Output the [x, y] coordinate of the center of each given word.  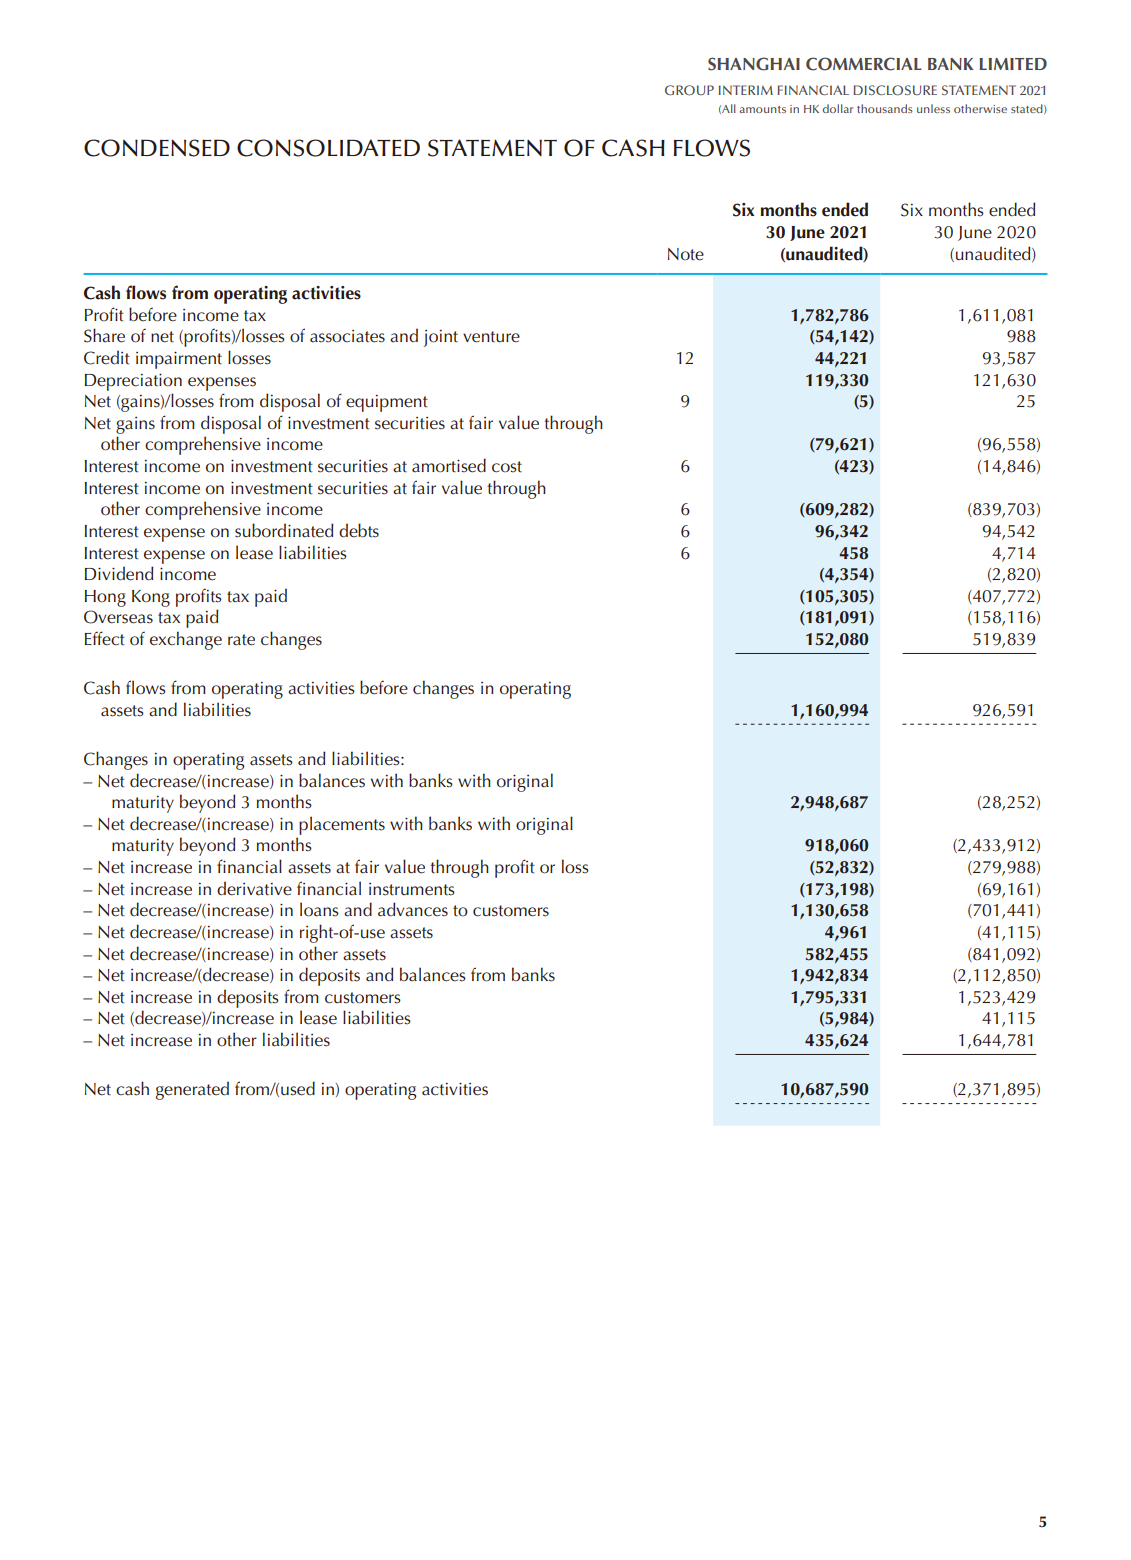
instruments [412, 889]
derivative [254, 888]
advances [413, 909]
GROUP [689, 90]
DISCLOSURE [895, 90]
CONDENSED [157, 148]
